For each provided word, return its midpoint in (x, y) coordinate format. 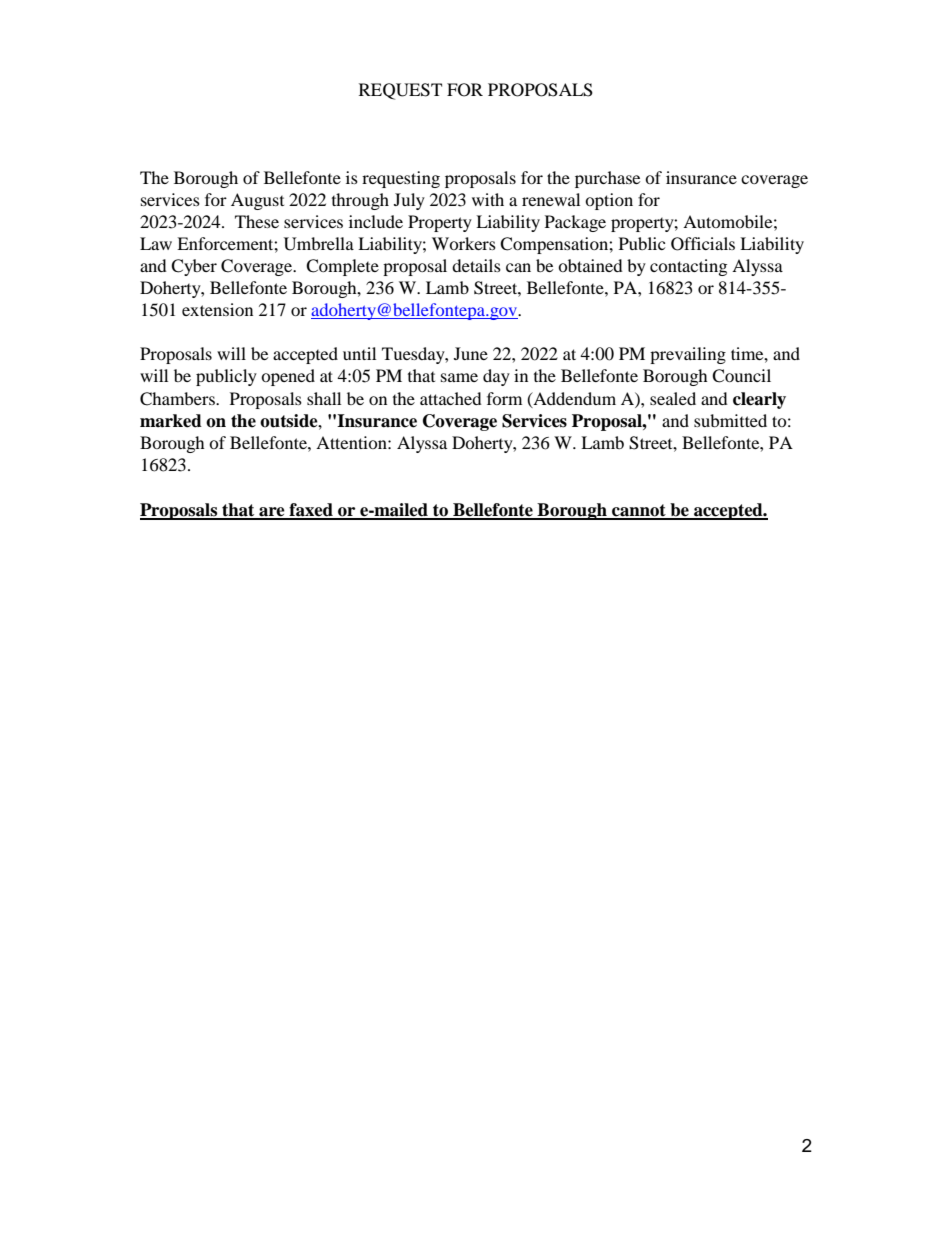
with (488, 199)
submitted (730, 420)
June (471, 353)
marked (171, 421)
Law (156, 243)
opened (288, 377)
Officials (703, 244)
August (257, 201)
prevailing (688, 355)
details (476, 265)
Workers (464, 243)
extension (217, 309)
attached (451, 398)
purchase (607, 179)
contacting (688, 267)
